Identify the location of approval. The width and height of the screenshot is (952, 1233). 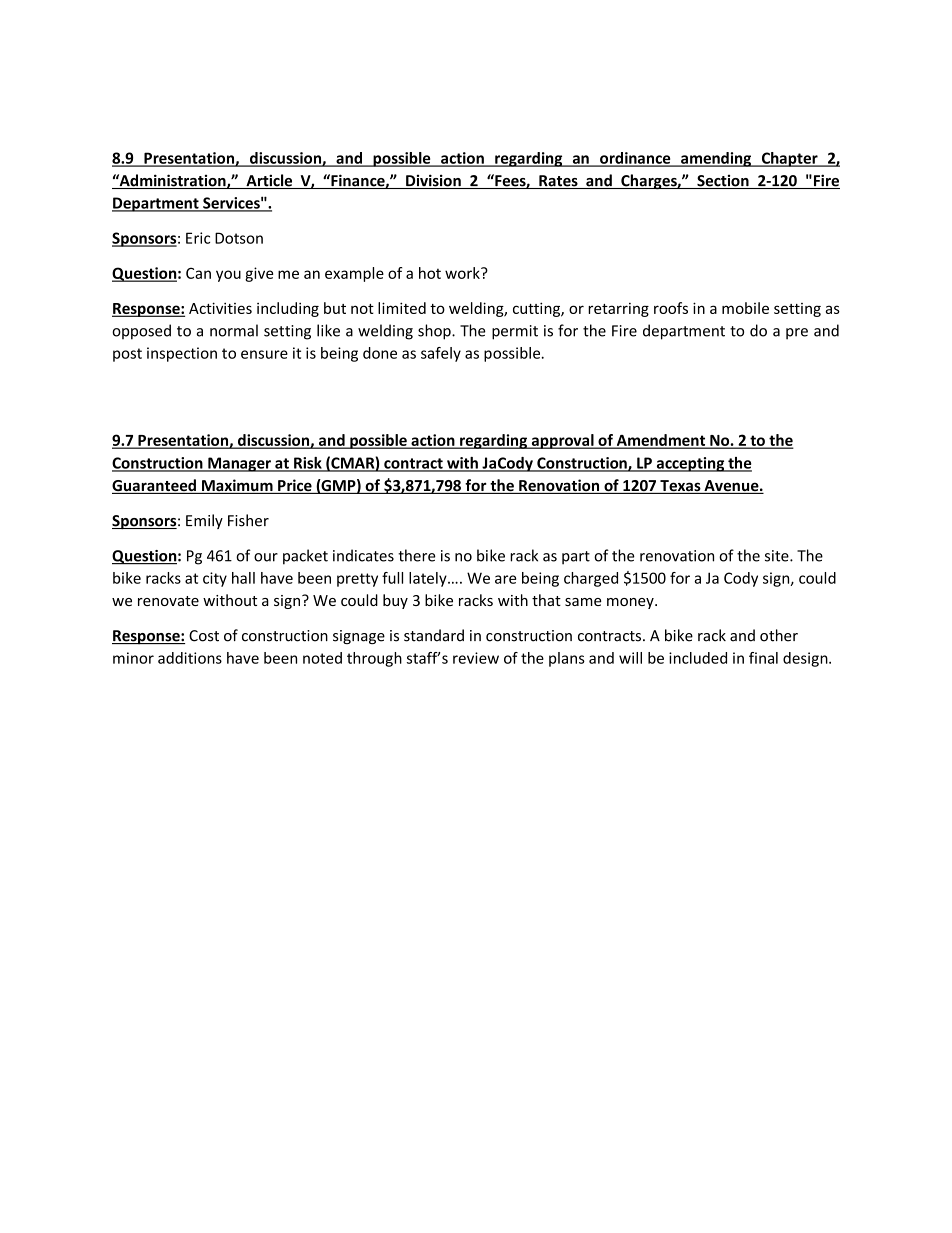
(562, 441).
